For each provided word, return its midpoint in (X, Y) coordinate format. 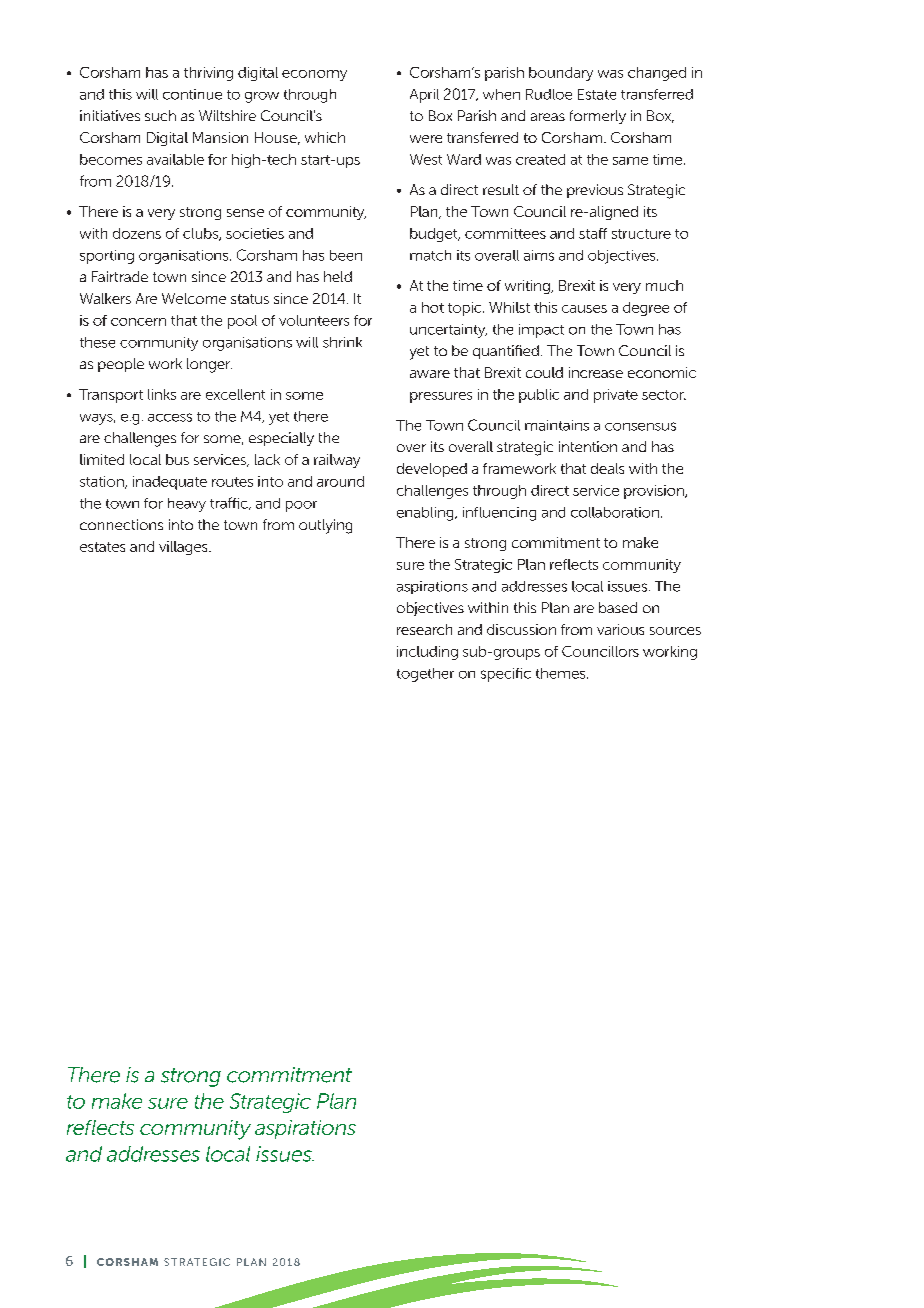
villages (184, 548)
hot (433, 307)
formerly (598, 117)
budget (435, 235)
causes (584, 309)
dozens (137, 233)
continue (192, 94)
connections (121, 524)
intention (588, 446)
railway (337, 461)
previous (595, 191)
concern (138, 322)
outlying (325, 526)
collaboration (615, 512)
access (170, 417)
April (424, 96)
